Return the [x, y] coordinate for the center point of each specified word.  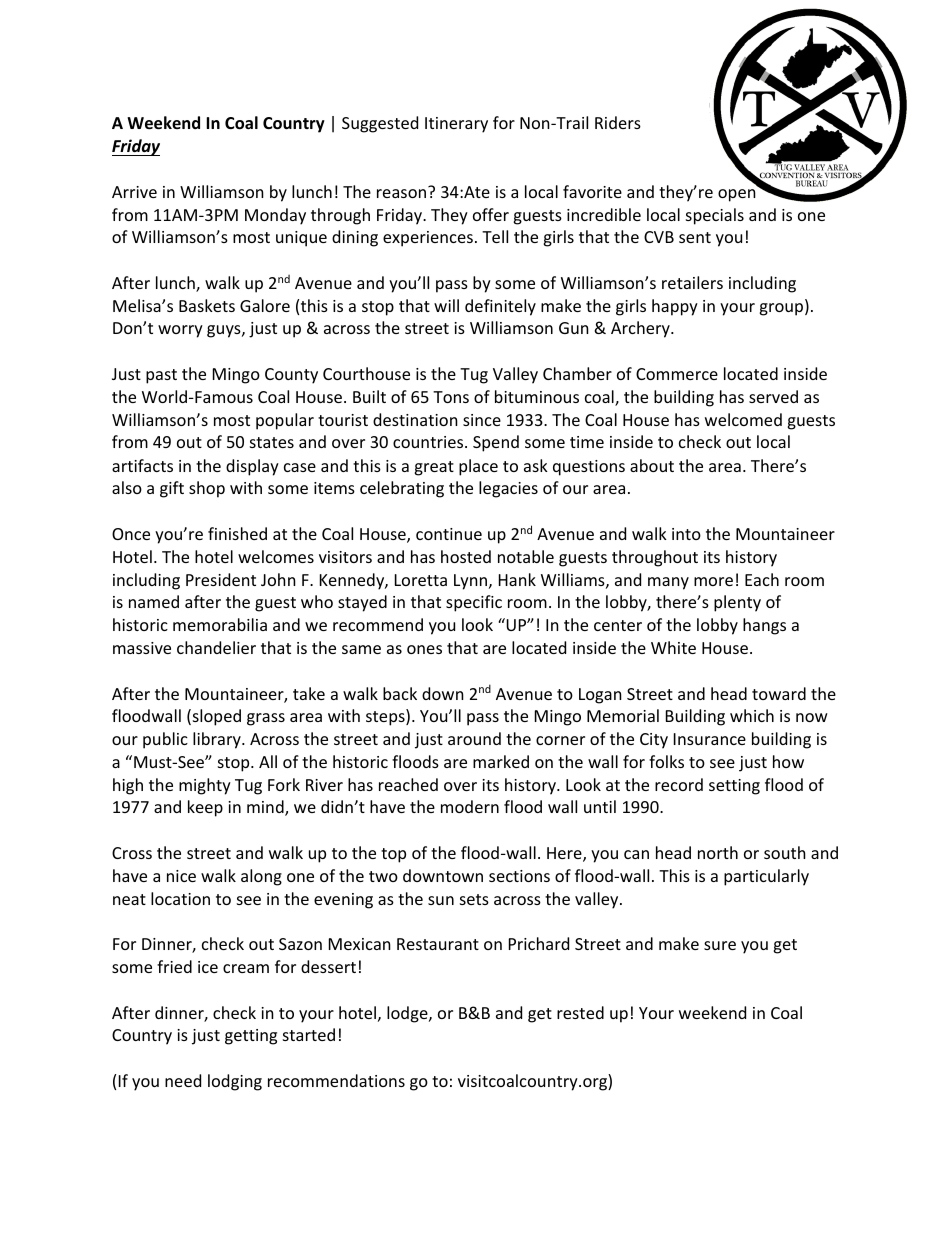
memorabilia [220, 624]
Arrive [134, 192]
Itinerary [456, 125]
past [161, 376]
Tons [451, 397]
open [737, 195]
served [773, 396]
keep [205, 808]
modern [470, 806]
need [183, 1080]
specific [474, 603]
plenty [737, 603]
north [718, 852]
